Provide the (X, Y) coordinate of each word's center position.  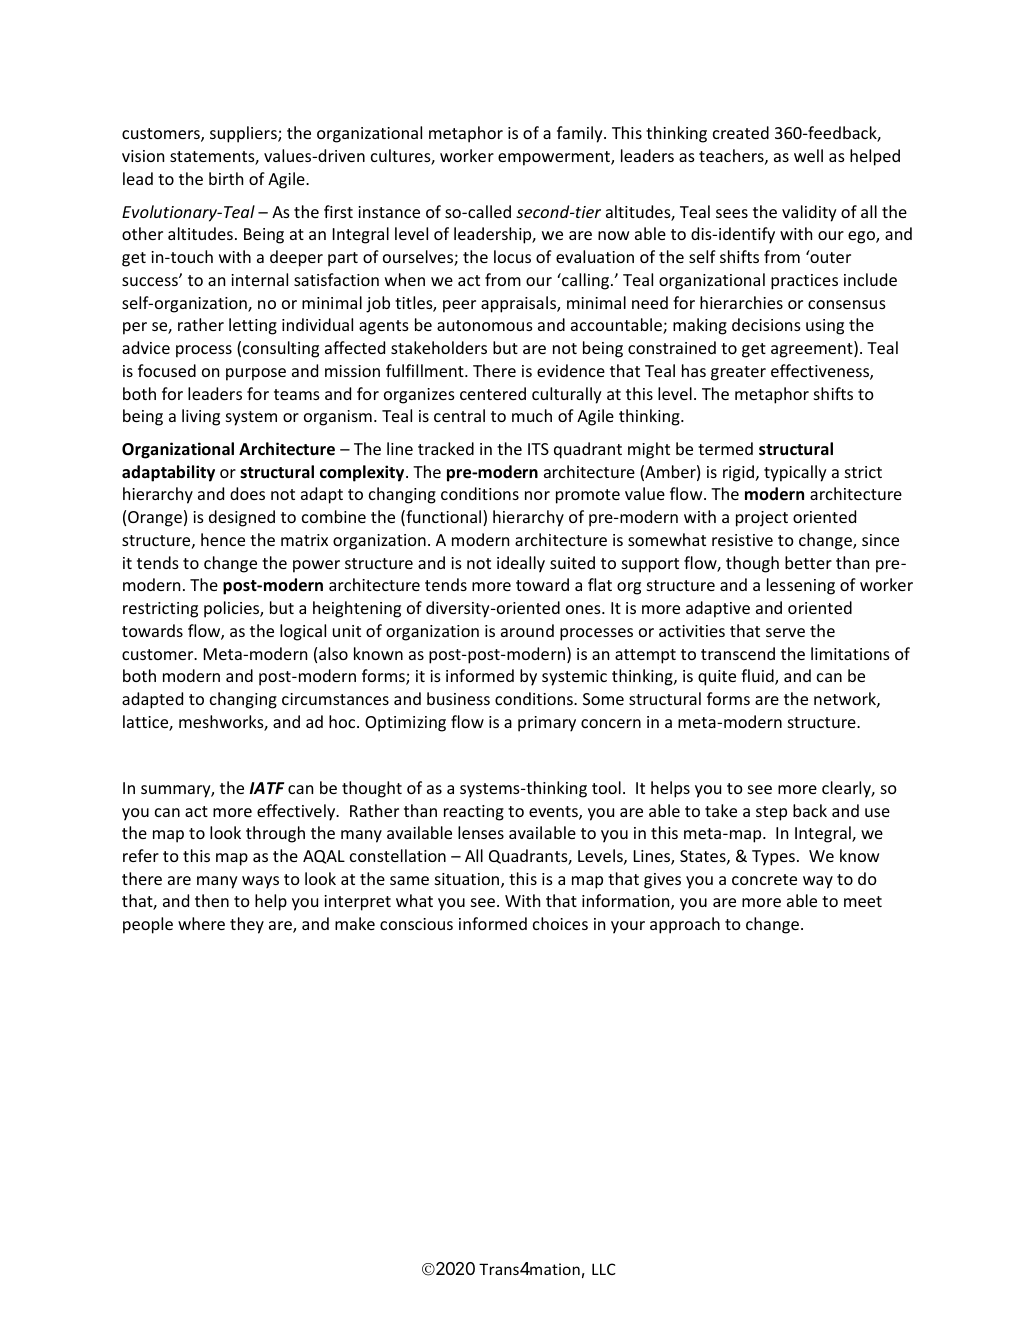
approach (685, 925)
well (808, 155)
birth (226, 178)
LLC (604, 1269)
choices (560, 923)
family (581, 134)
